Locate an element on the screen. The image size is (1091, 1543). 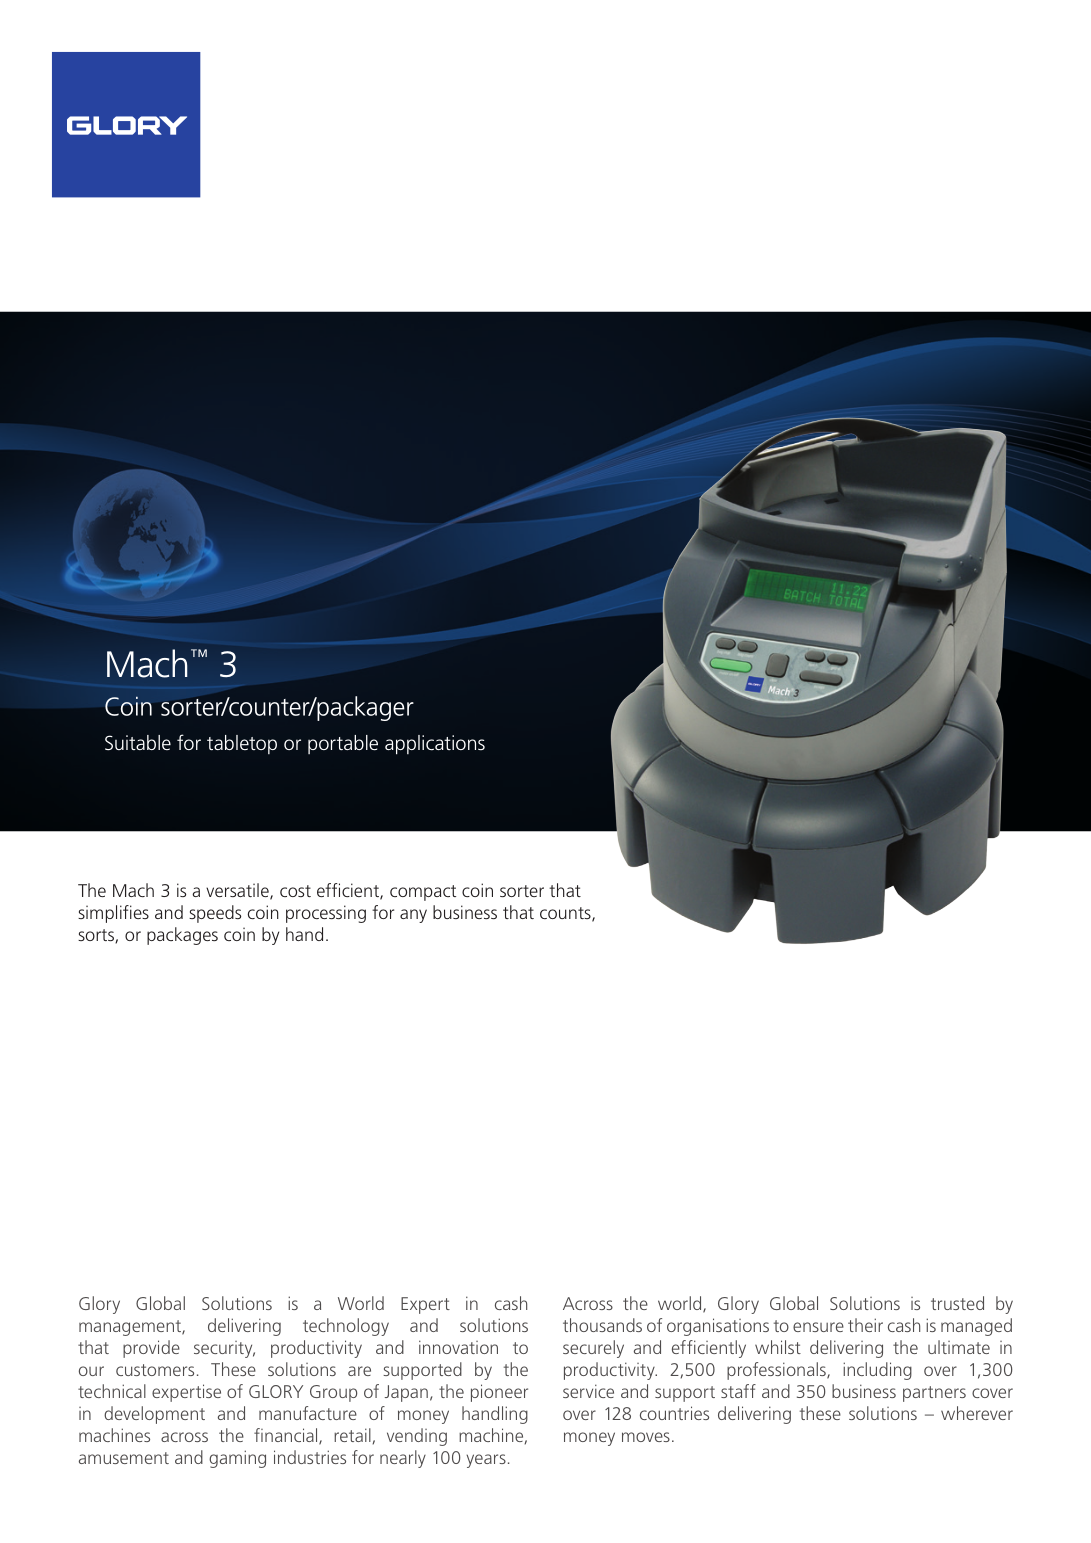
packages is located at coordinates (182, 936).
